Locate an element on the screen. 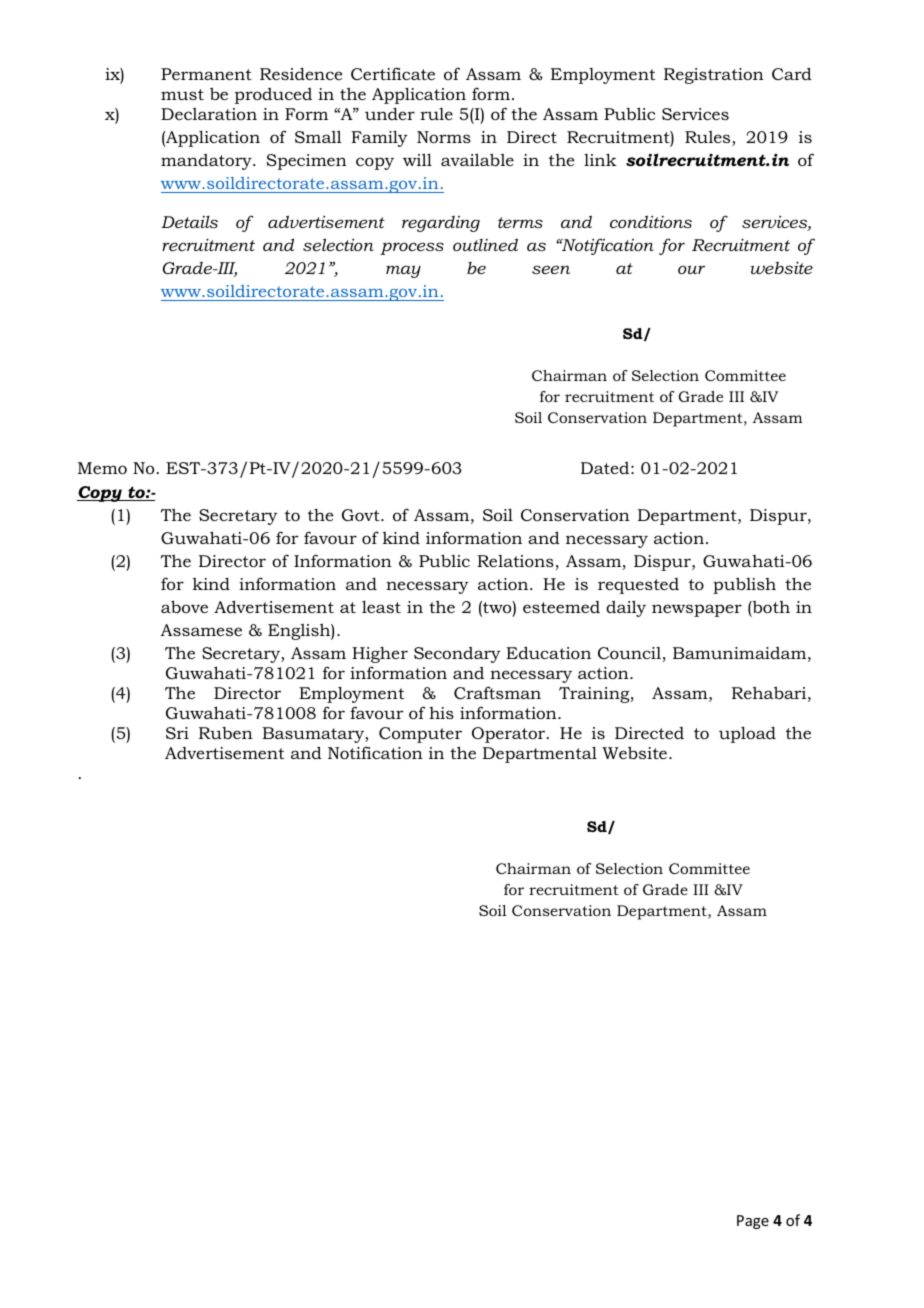 This screenshot has width=924, height=1308. Norms is located at coordinates (444, 137).
